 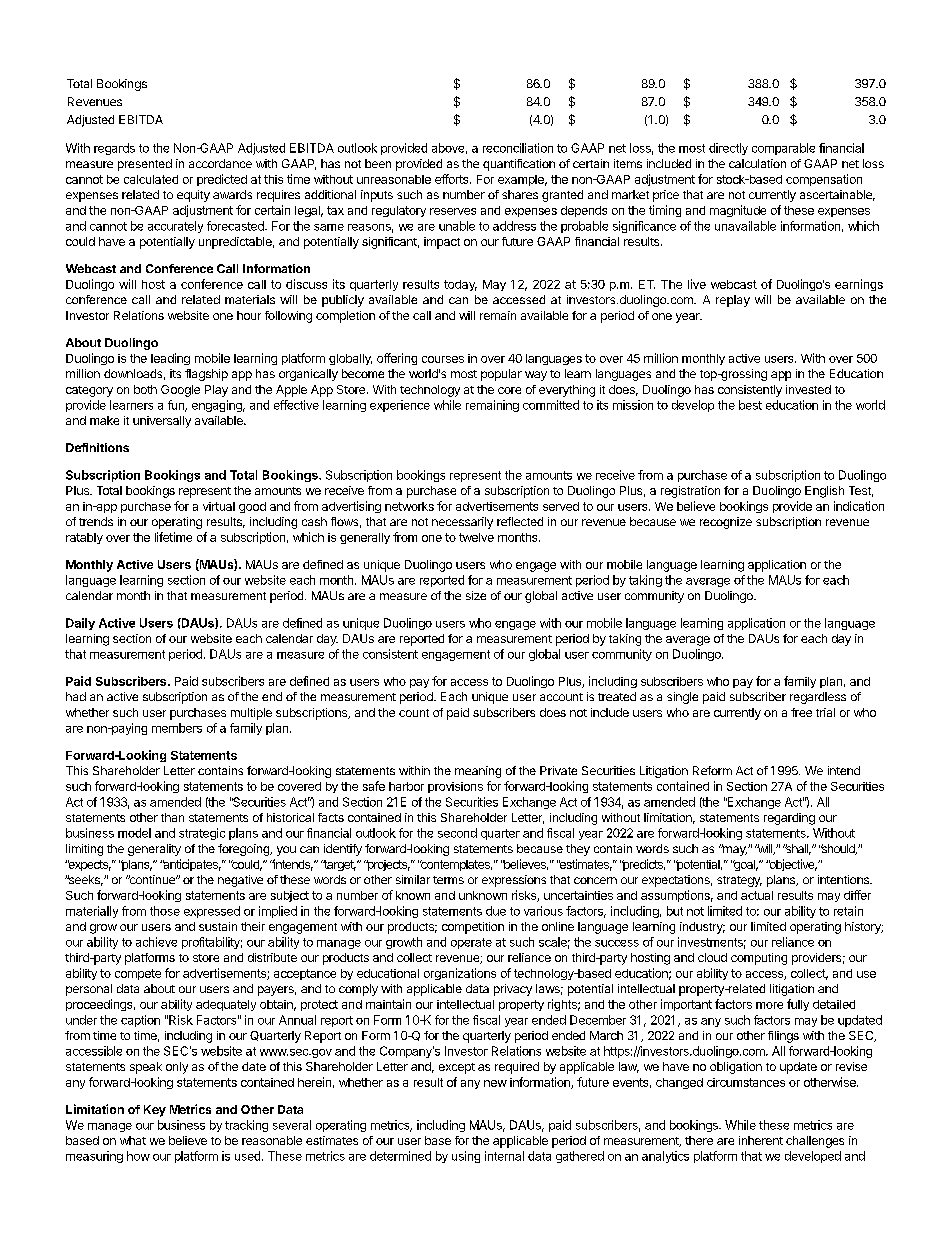 I want to click on regarding, so click(x=789, y=819).
